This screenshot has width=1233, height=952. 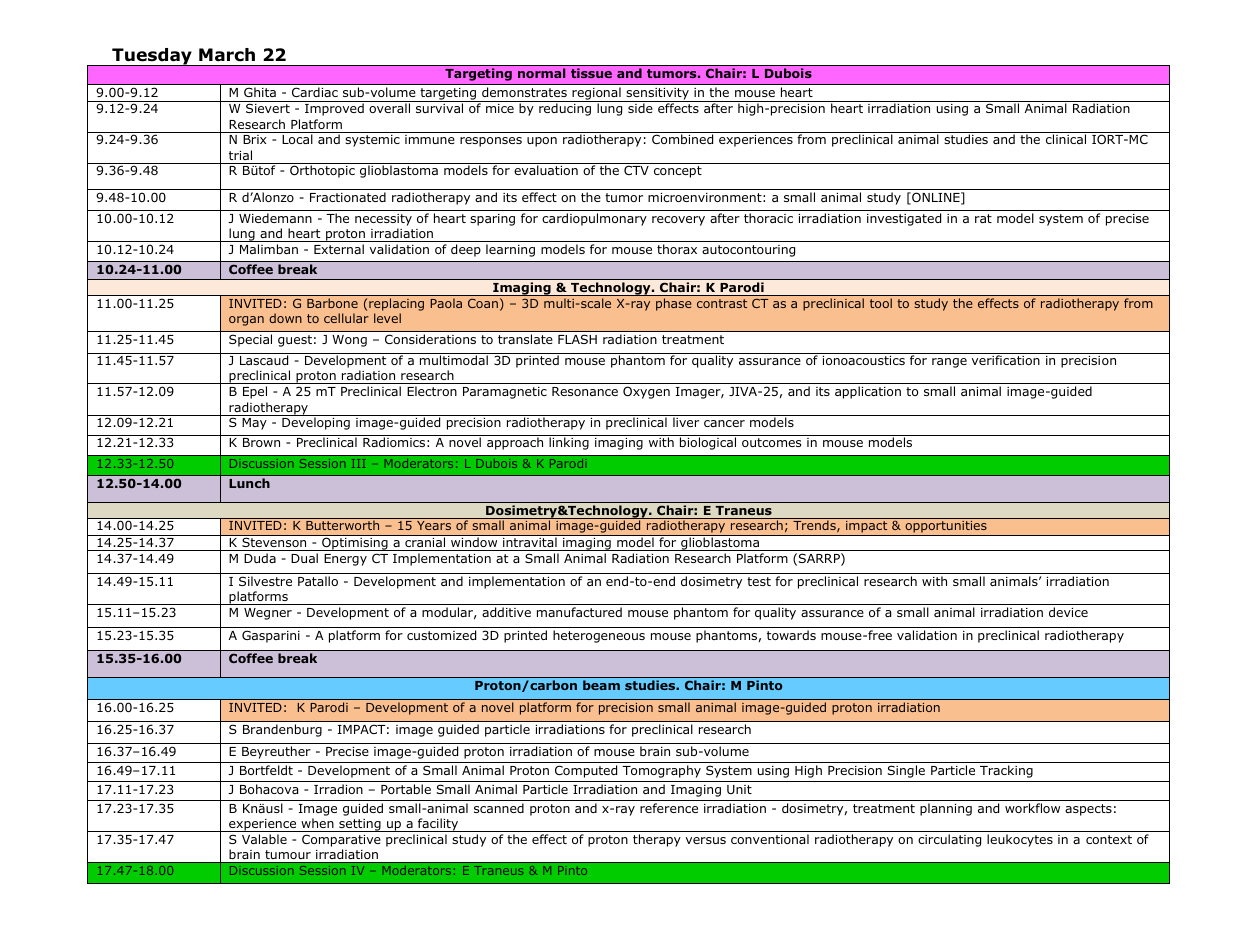 I want to click on Wegner, so click(x=268, y=614).
